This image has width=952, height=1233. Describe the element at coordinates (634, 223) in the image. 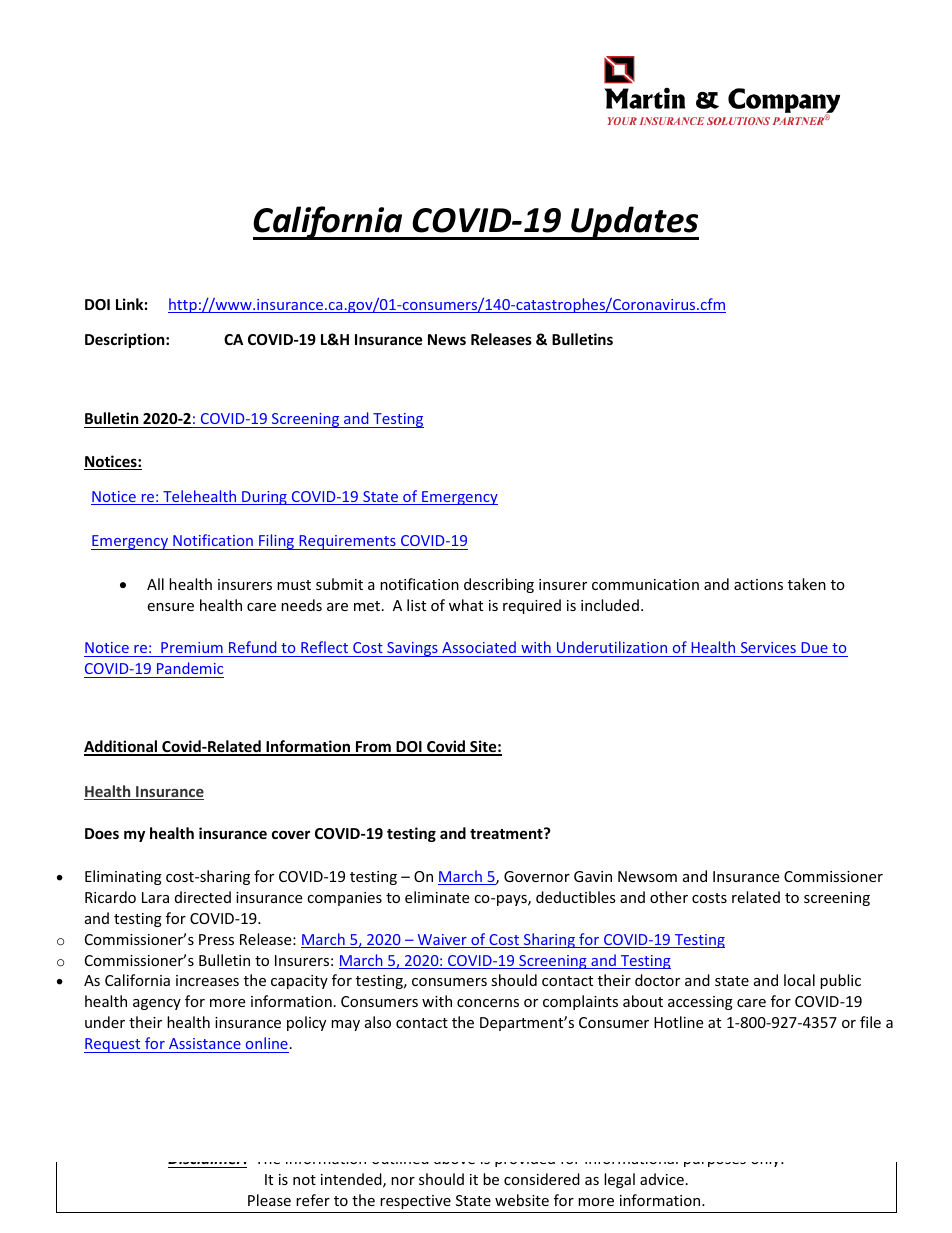

I see `Updates` at that location.
